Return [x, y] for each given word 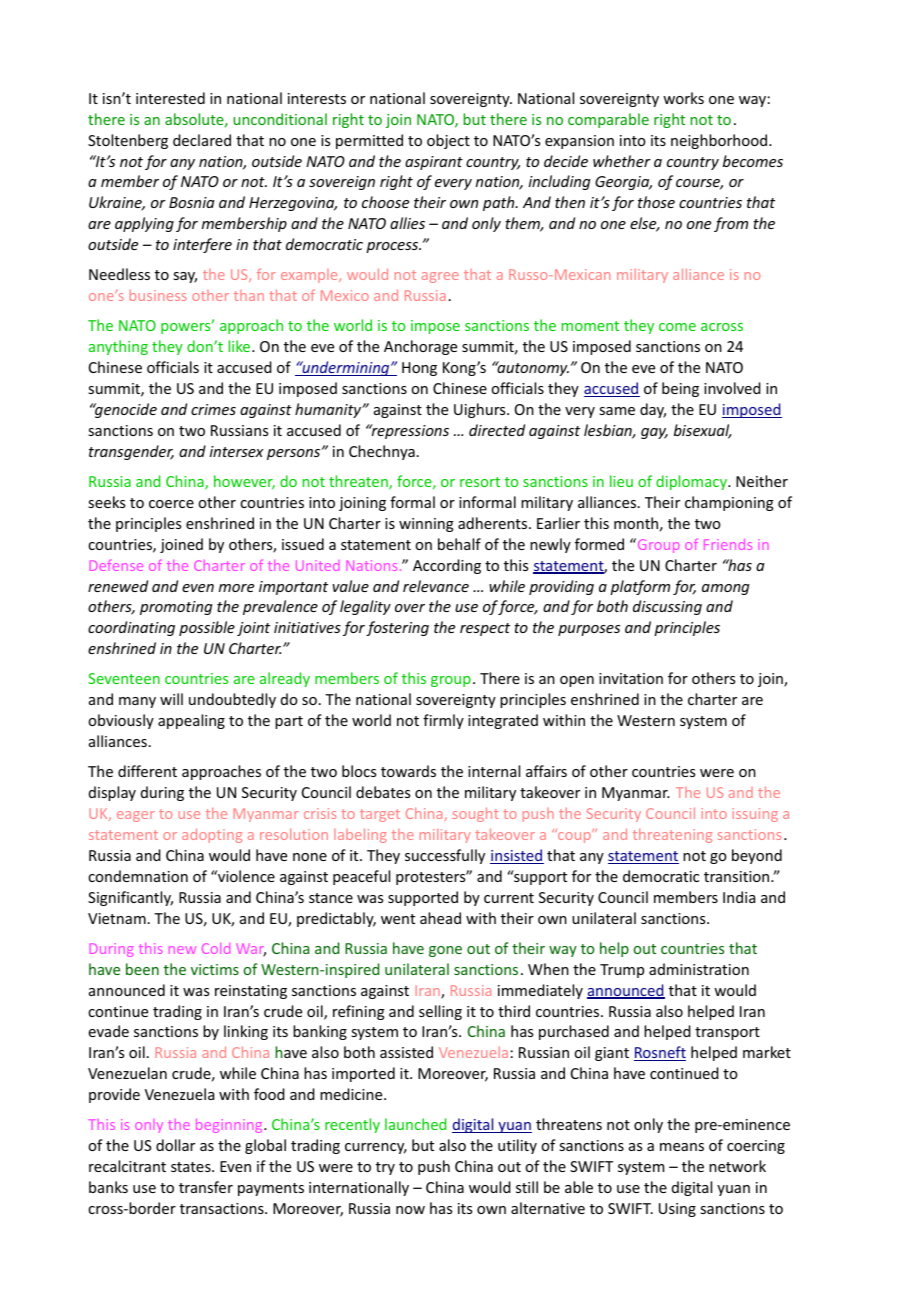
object [448, 141]
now [410, 1210]
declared [202, 140]
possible [207, 628]
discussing [667, 607]
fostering [397, 628]
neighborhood [720, 141]
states [192, 1167]
